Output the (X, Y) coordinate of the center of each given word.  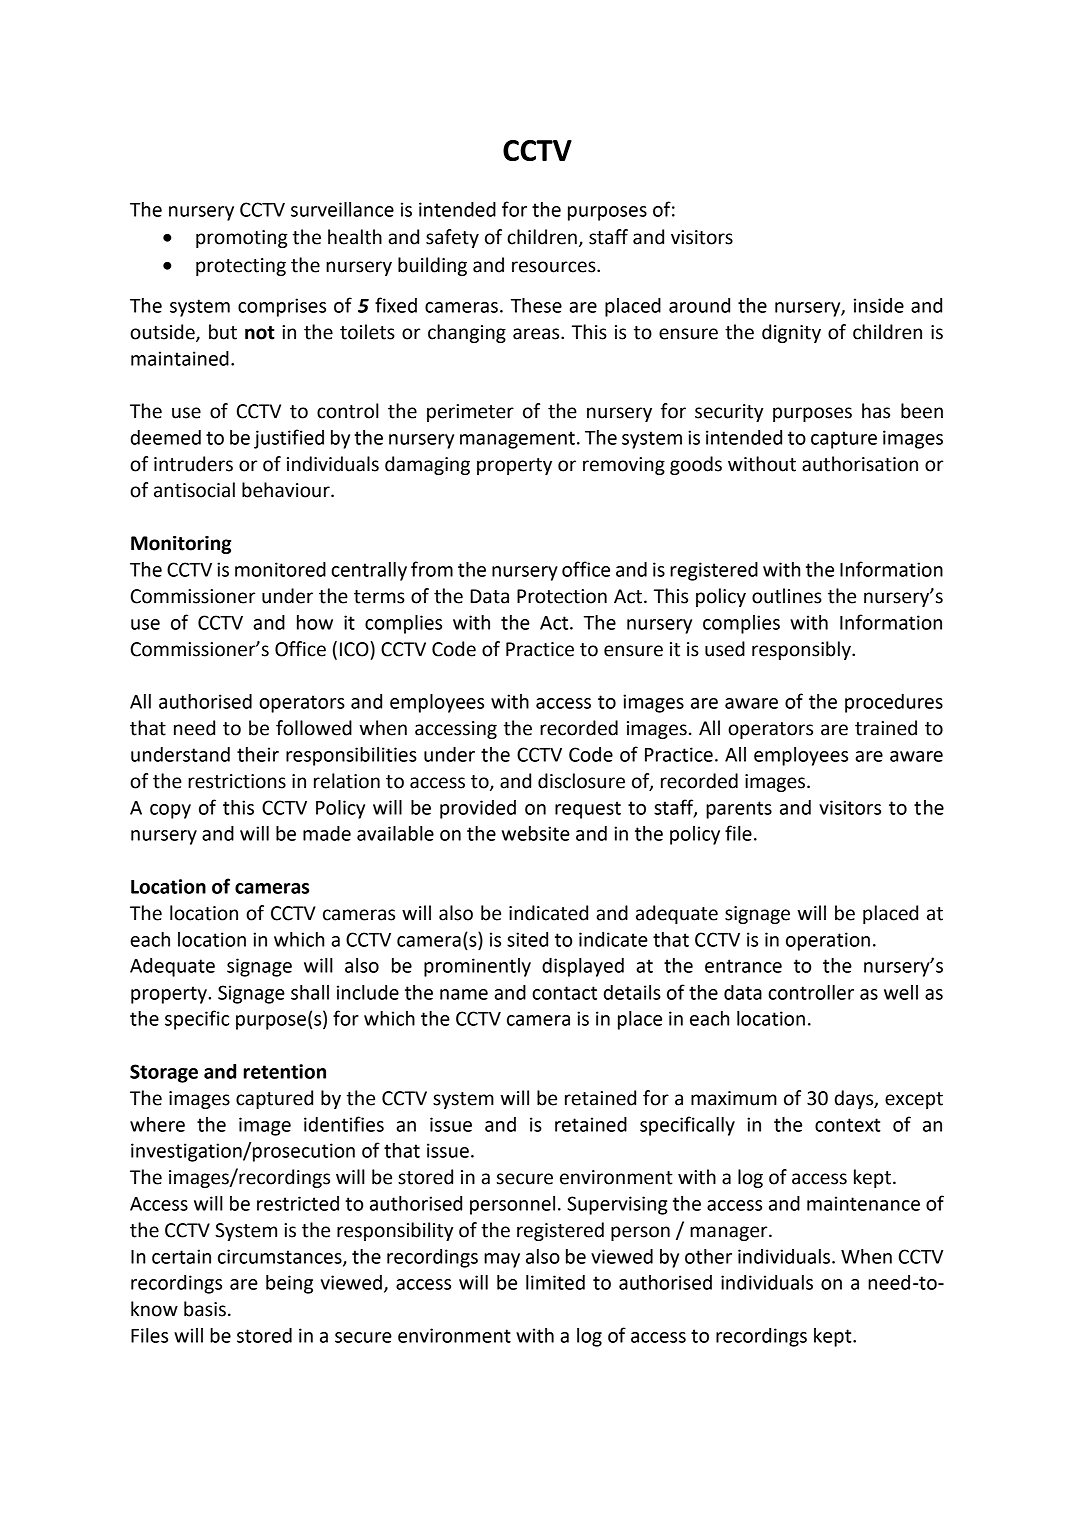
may (502, 1260)
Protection (562, 596)
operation (828, 941)
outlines (787, 596)
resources (555, 267)
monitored (280, 569)
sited (527, 939)
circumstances (281, 1257)
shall (310, 992)
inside (879, 305)
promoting (242, 239)
